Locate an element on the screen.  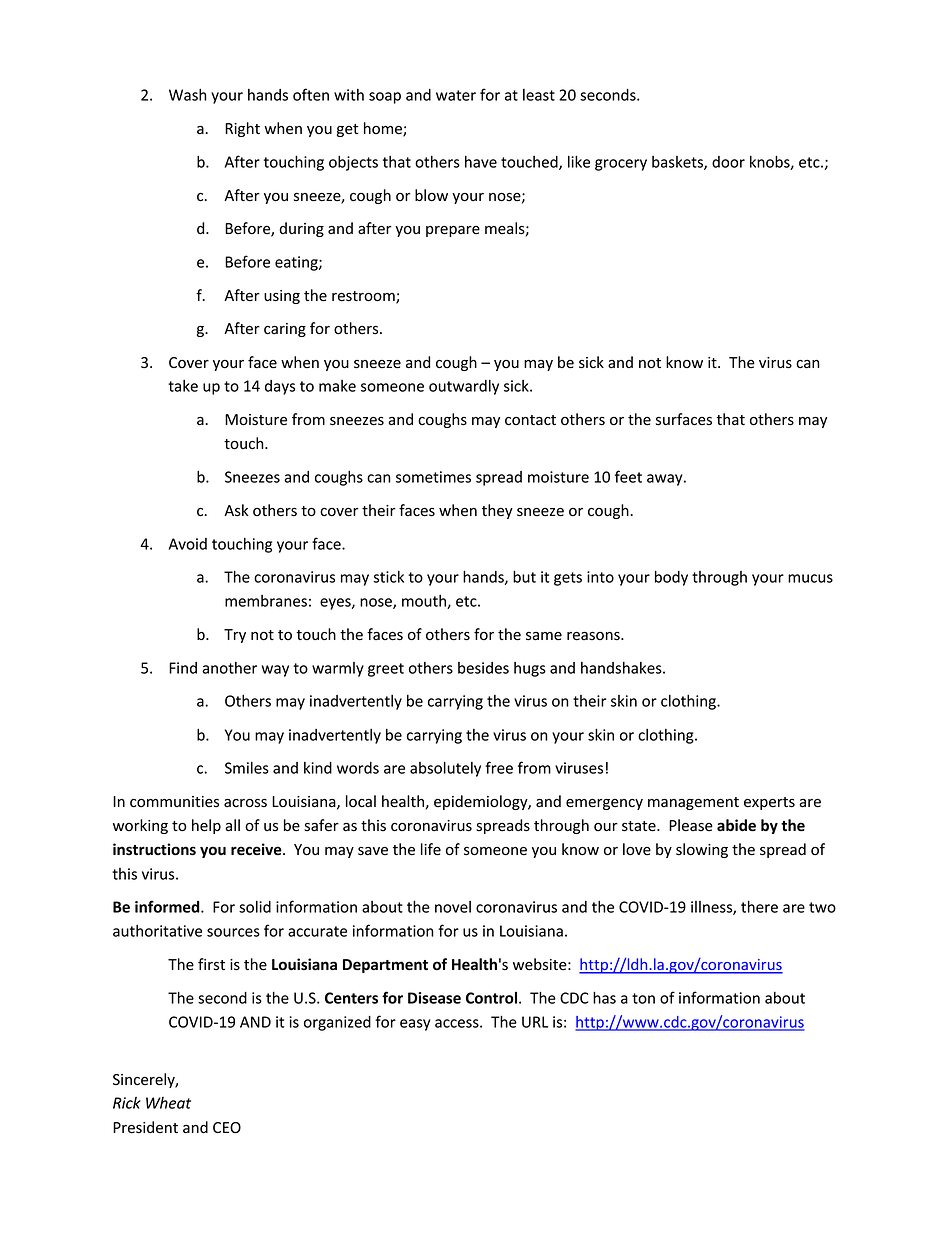
Right is located at coordinates (242, 129).
